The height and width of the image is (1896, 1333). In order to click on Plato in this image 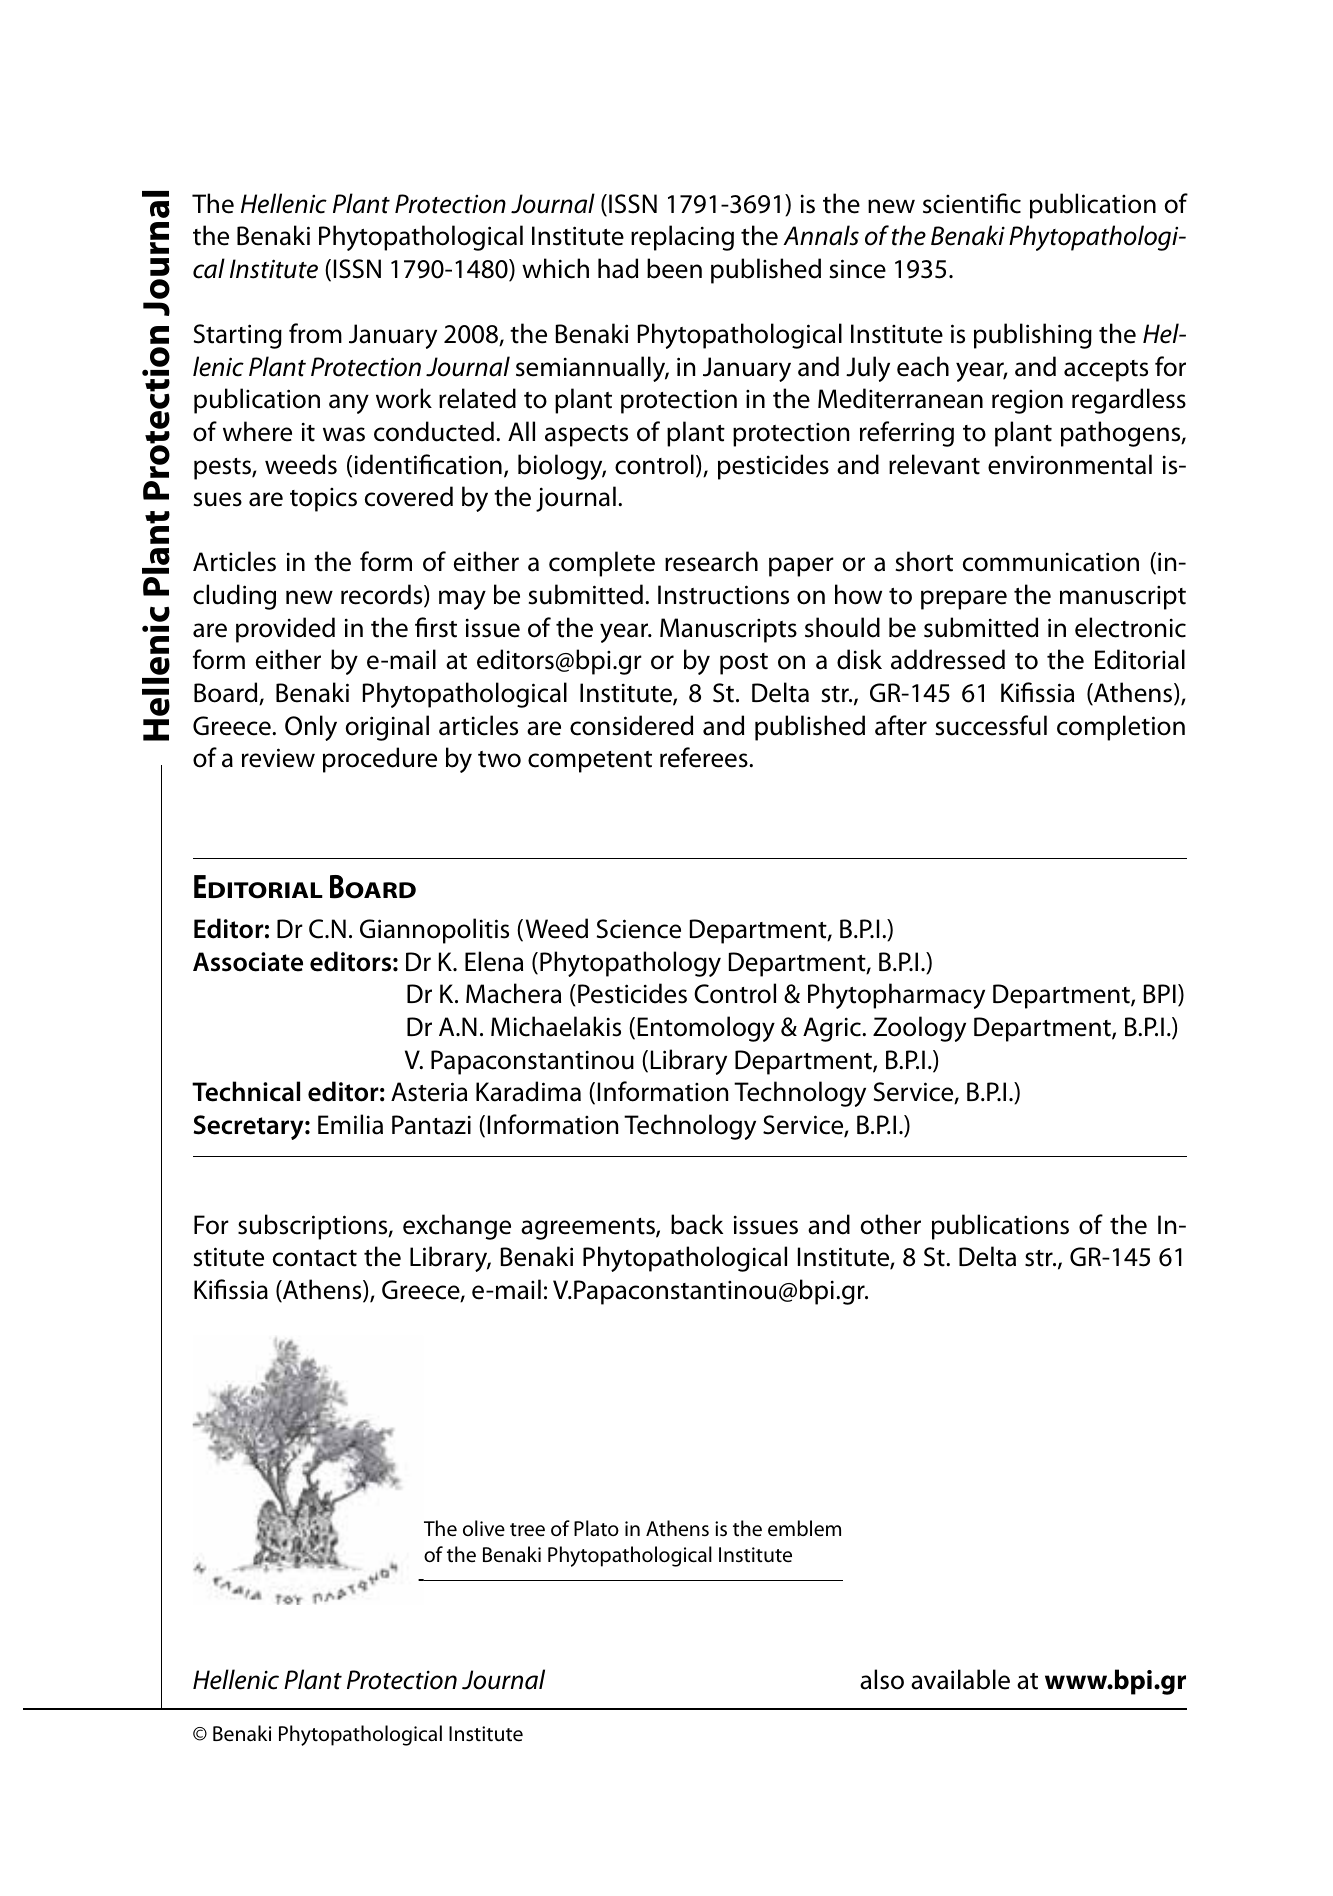, I will do `click(596, 1528)`.
